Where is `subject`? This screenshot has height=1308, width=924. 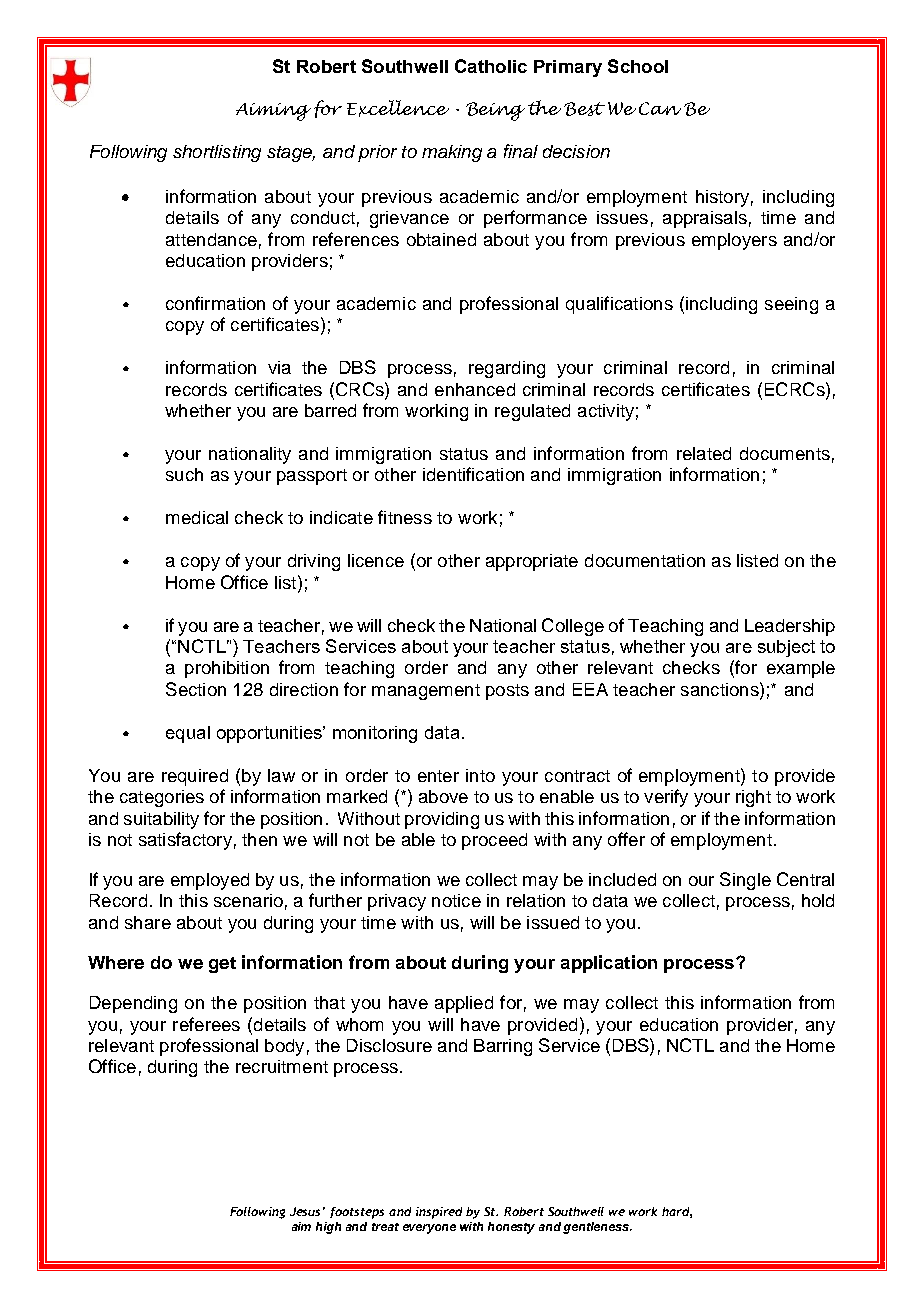
subject is located at coordinates (786, 648).
